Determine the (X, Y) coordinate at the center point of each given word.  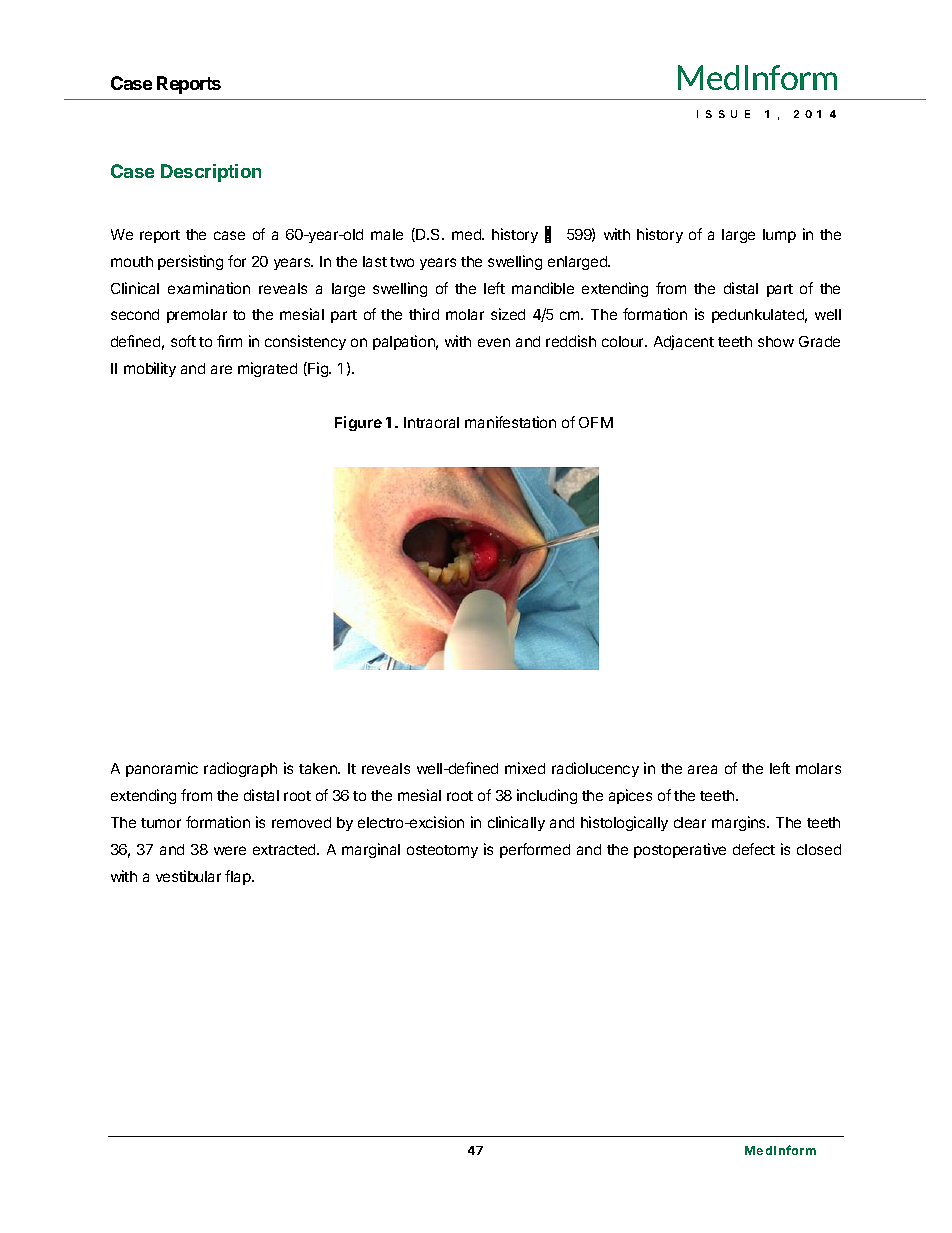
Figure (358, 423)
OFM (596, 422)
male (387, 234)
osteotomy (442, 851)
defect (754, 849)
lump (779, 236)
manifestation (510, 422)
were (230, 850)
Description (211, 173)
